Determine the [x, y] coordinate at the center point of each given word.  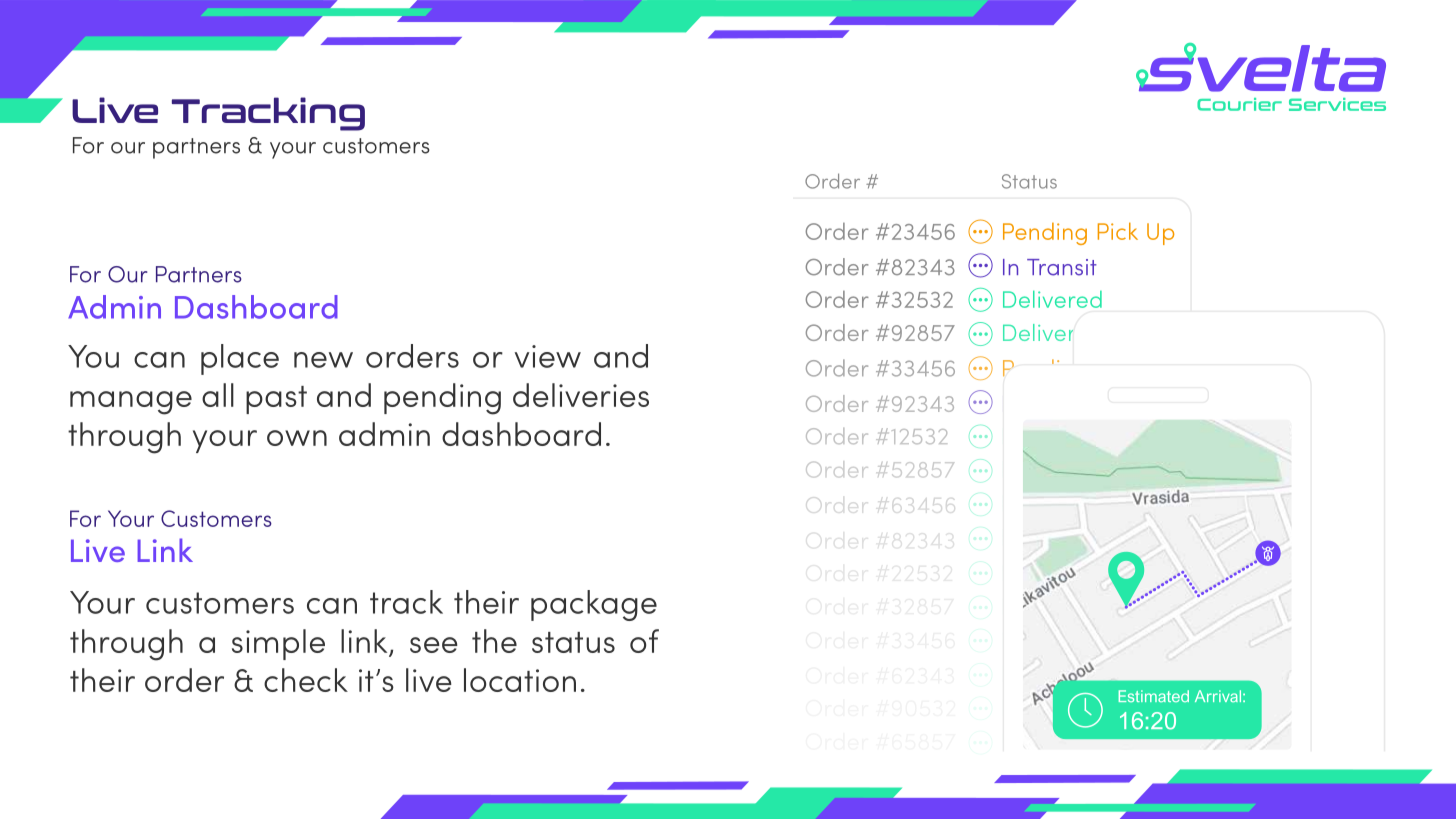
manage [131, 403]
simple [278, 644]
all [218, 395]
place [240, 359]
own [297, 438]
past [276, 400]
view [548, 356]
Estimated [1154, 696]
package [594, 605]
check [306, 680]
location [520, 680]
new [323, 360]
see [434, 645]
